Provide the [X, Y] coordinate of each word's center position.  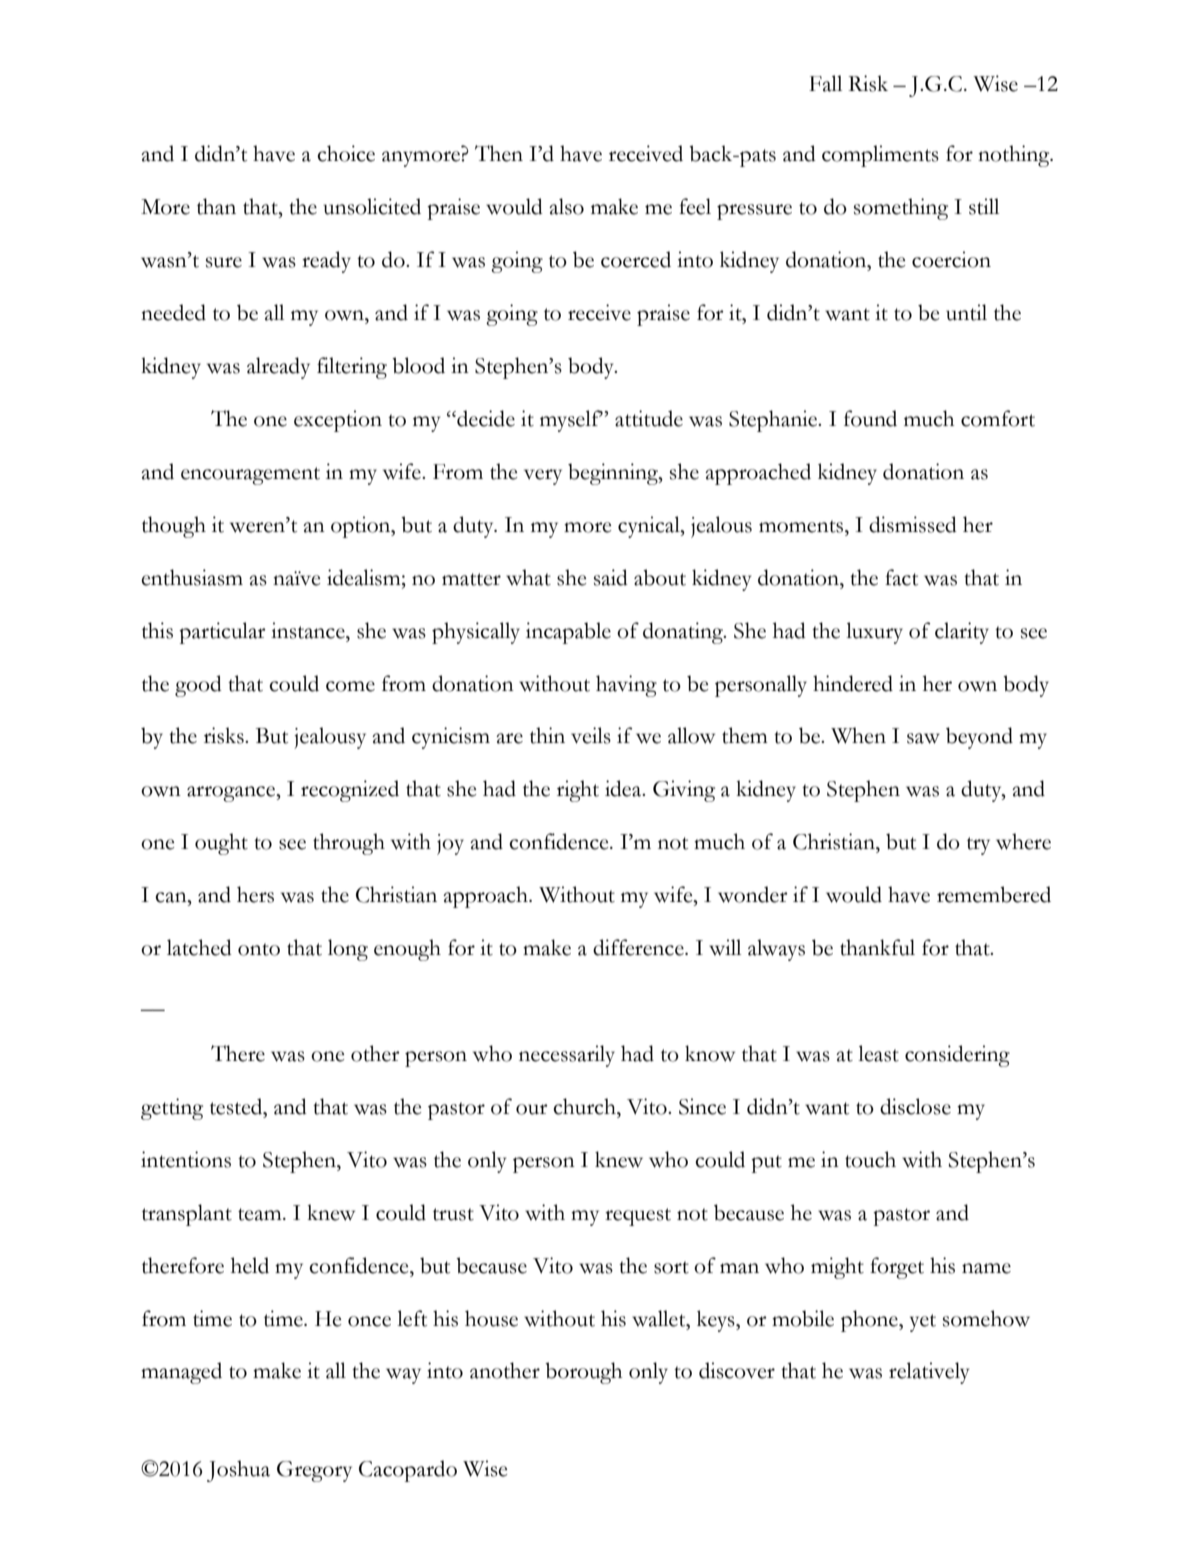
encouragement [250, 476]
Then [499, 153]
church [585, 1106]
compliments [880, 156]
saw [923, 738]
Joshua [238, 1471]
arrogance [232, 794]
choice [346, 153]
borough [583, 1373]
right [578, 791]
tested [237, 1106]
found [870, 418]
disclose [915, 1106]
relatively [929, 1373]
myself [571, 421]
